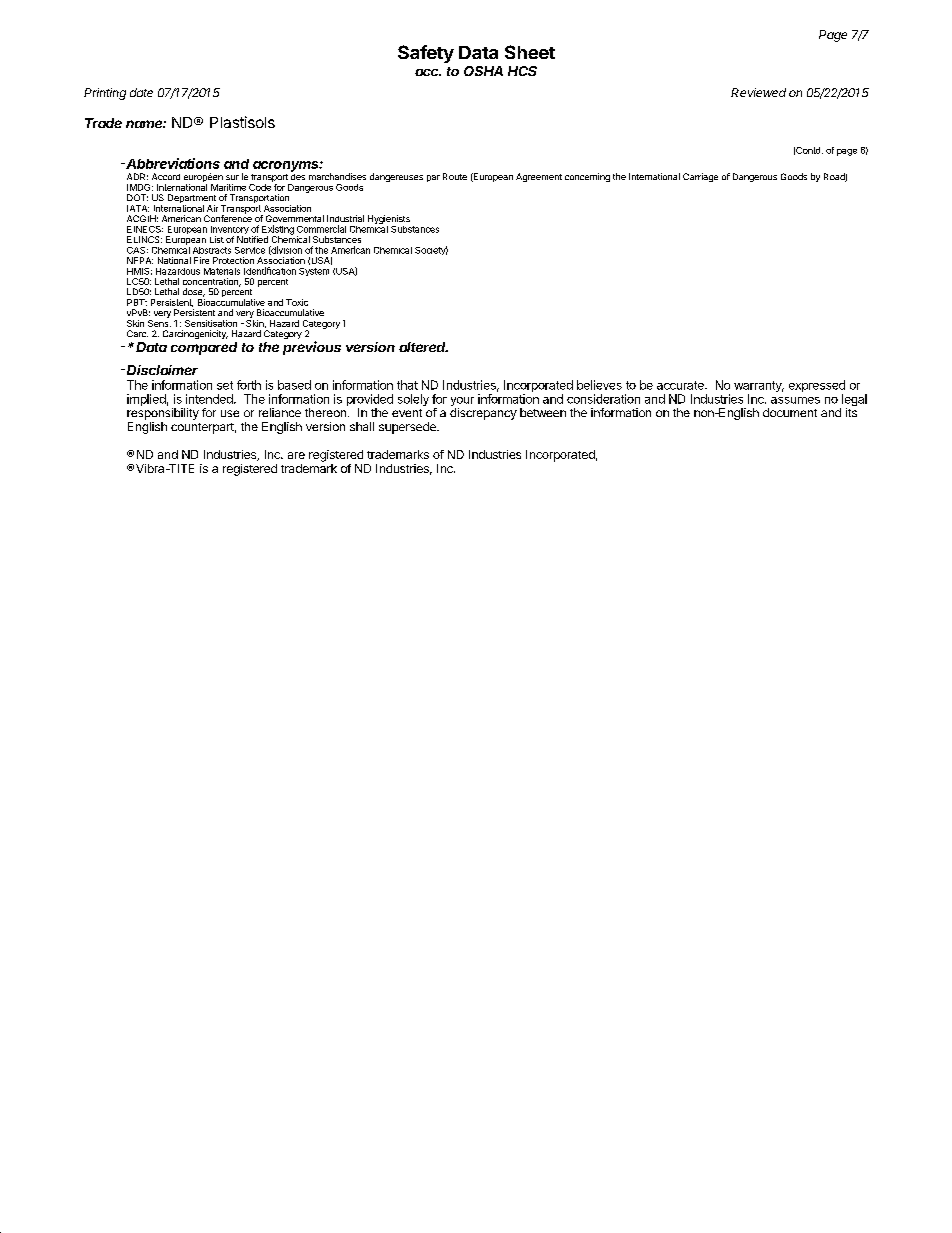 The image size is (952, 1233). What do you see at coordinates (163, 414) in the screenshot?
I see `responsibility` at bounding box center [163, 414].
